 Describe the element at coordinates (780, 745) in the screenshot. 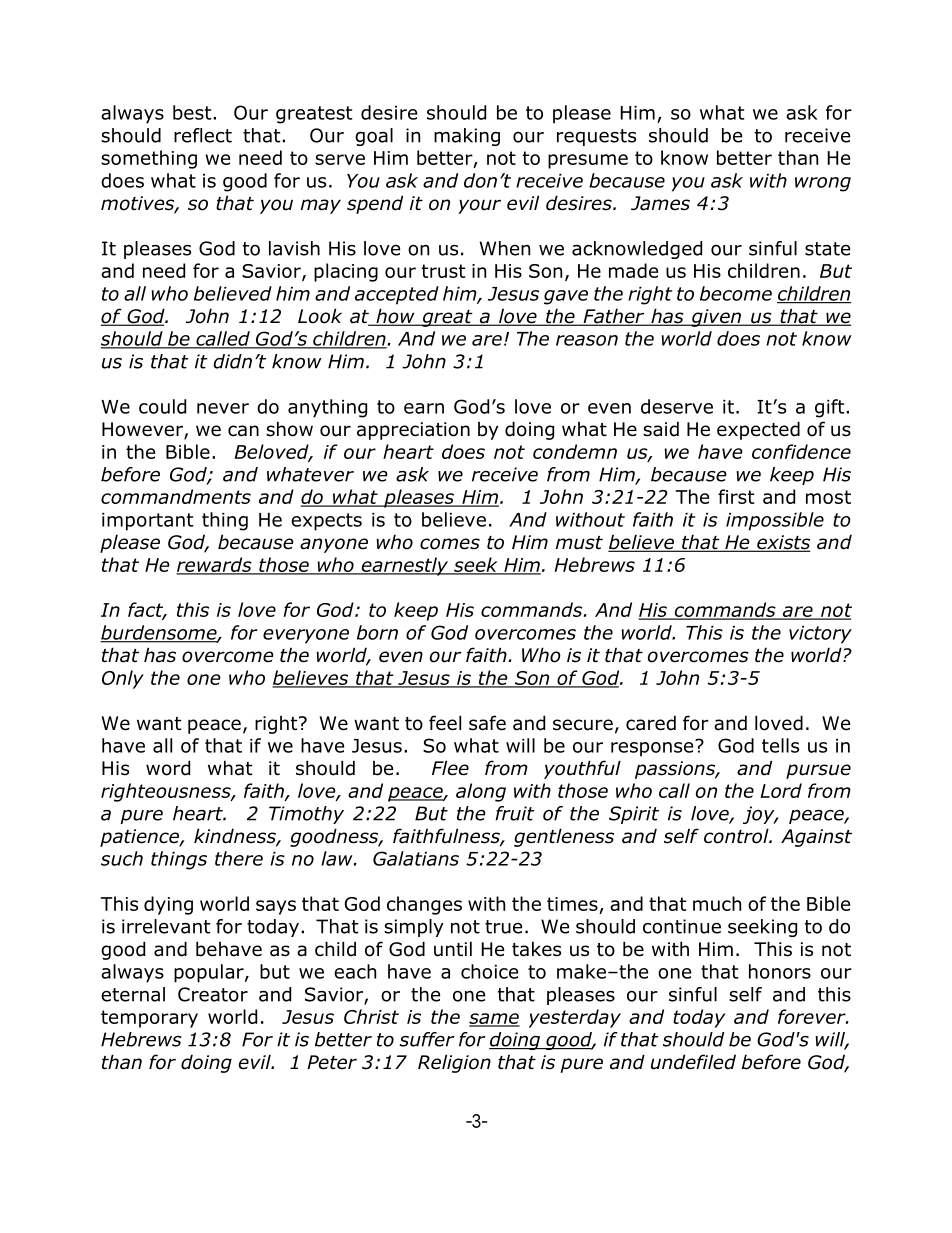

I see `tells` at that location.
